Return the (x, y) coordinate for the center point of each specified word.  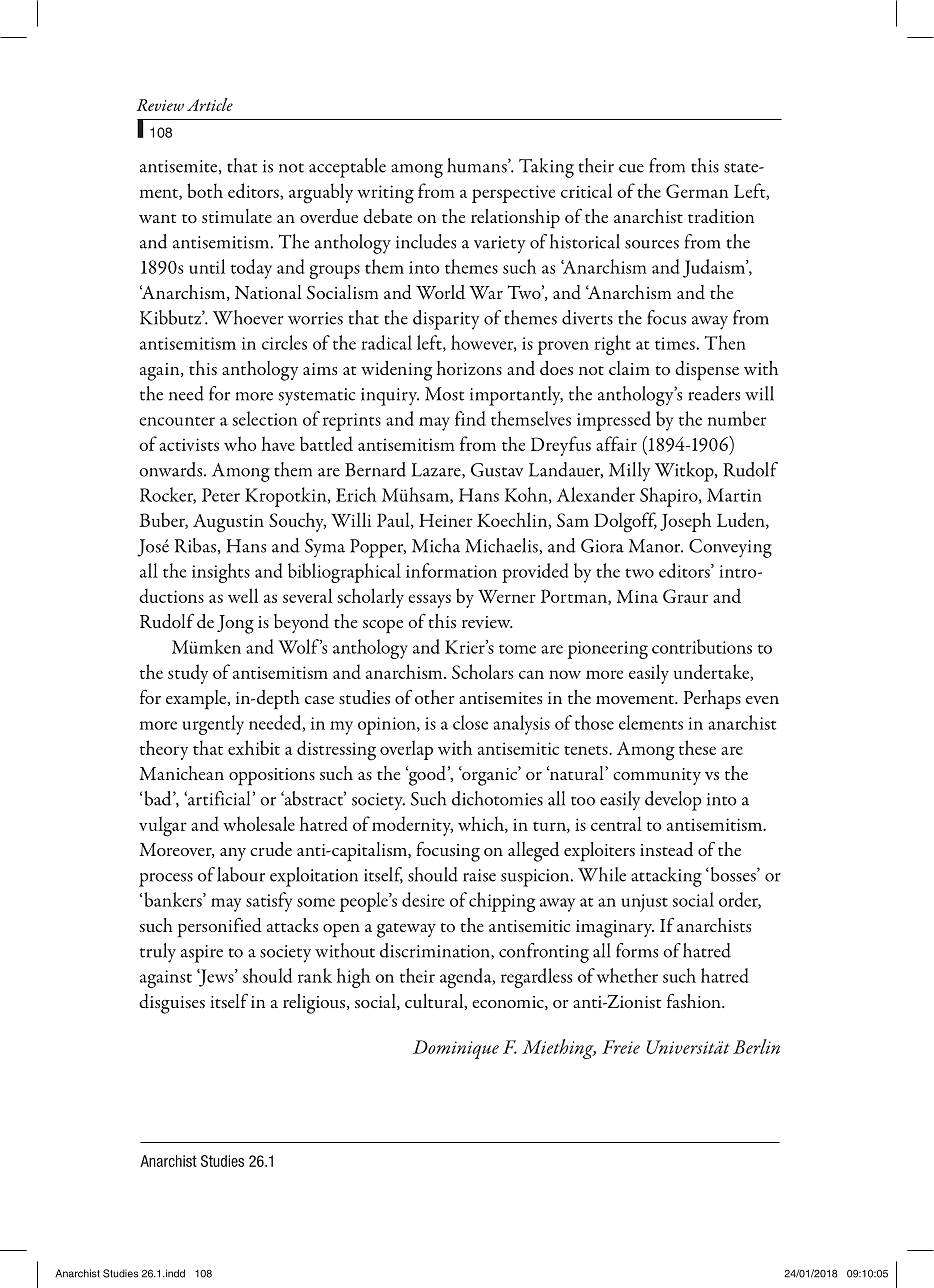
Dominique (456, 1049)
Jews (216, 978)
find (470, 418)
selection (265, 418)
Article (210, 104)
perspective (513, 194)
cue (631, 168)
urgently (213, 725)
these (697, 747)
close (470, 722)
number (737, 418)
